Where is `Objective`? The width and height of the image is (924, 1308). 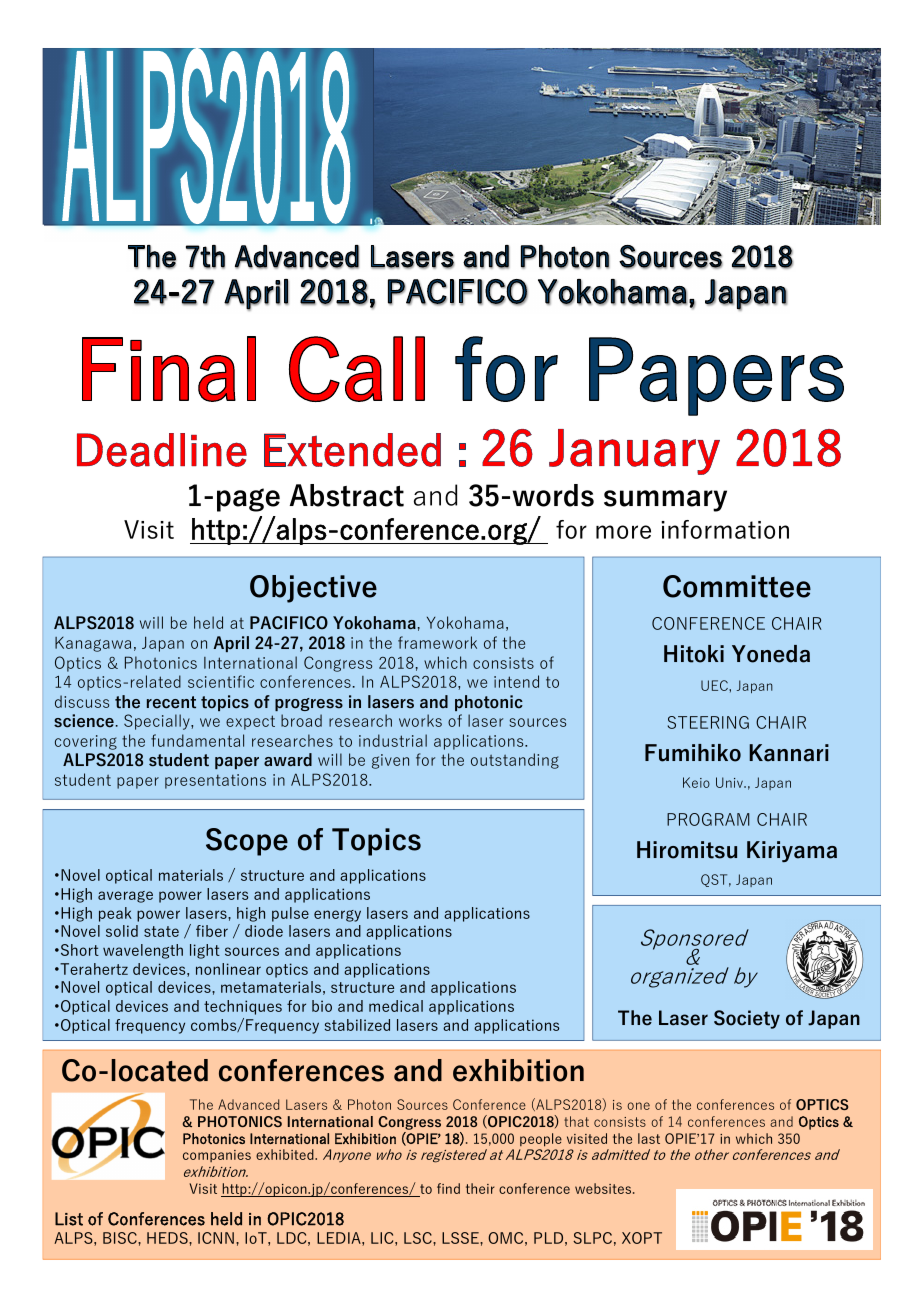
Objective is located at coordinates (313, 589).
